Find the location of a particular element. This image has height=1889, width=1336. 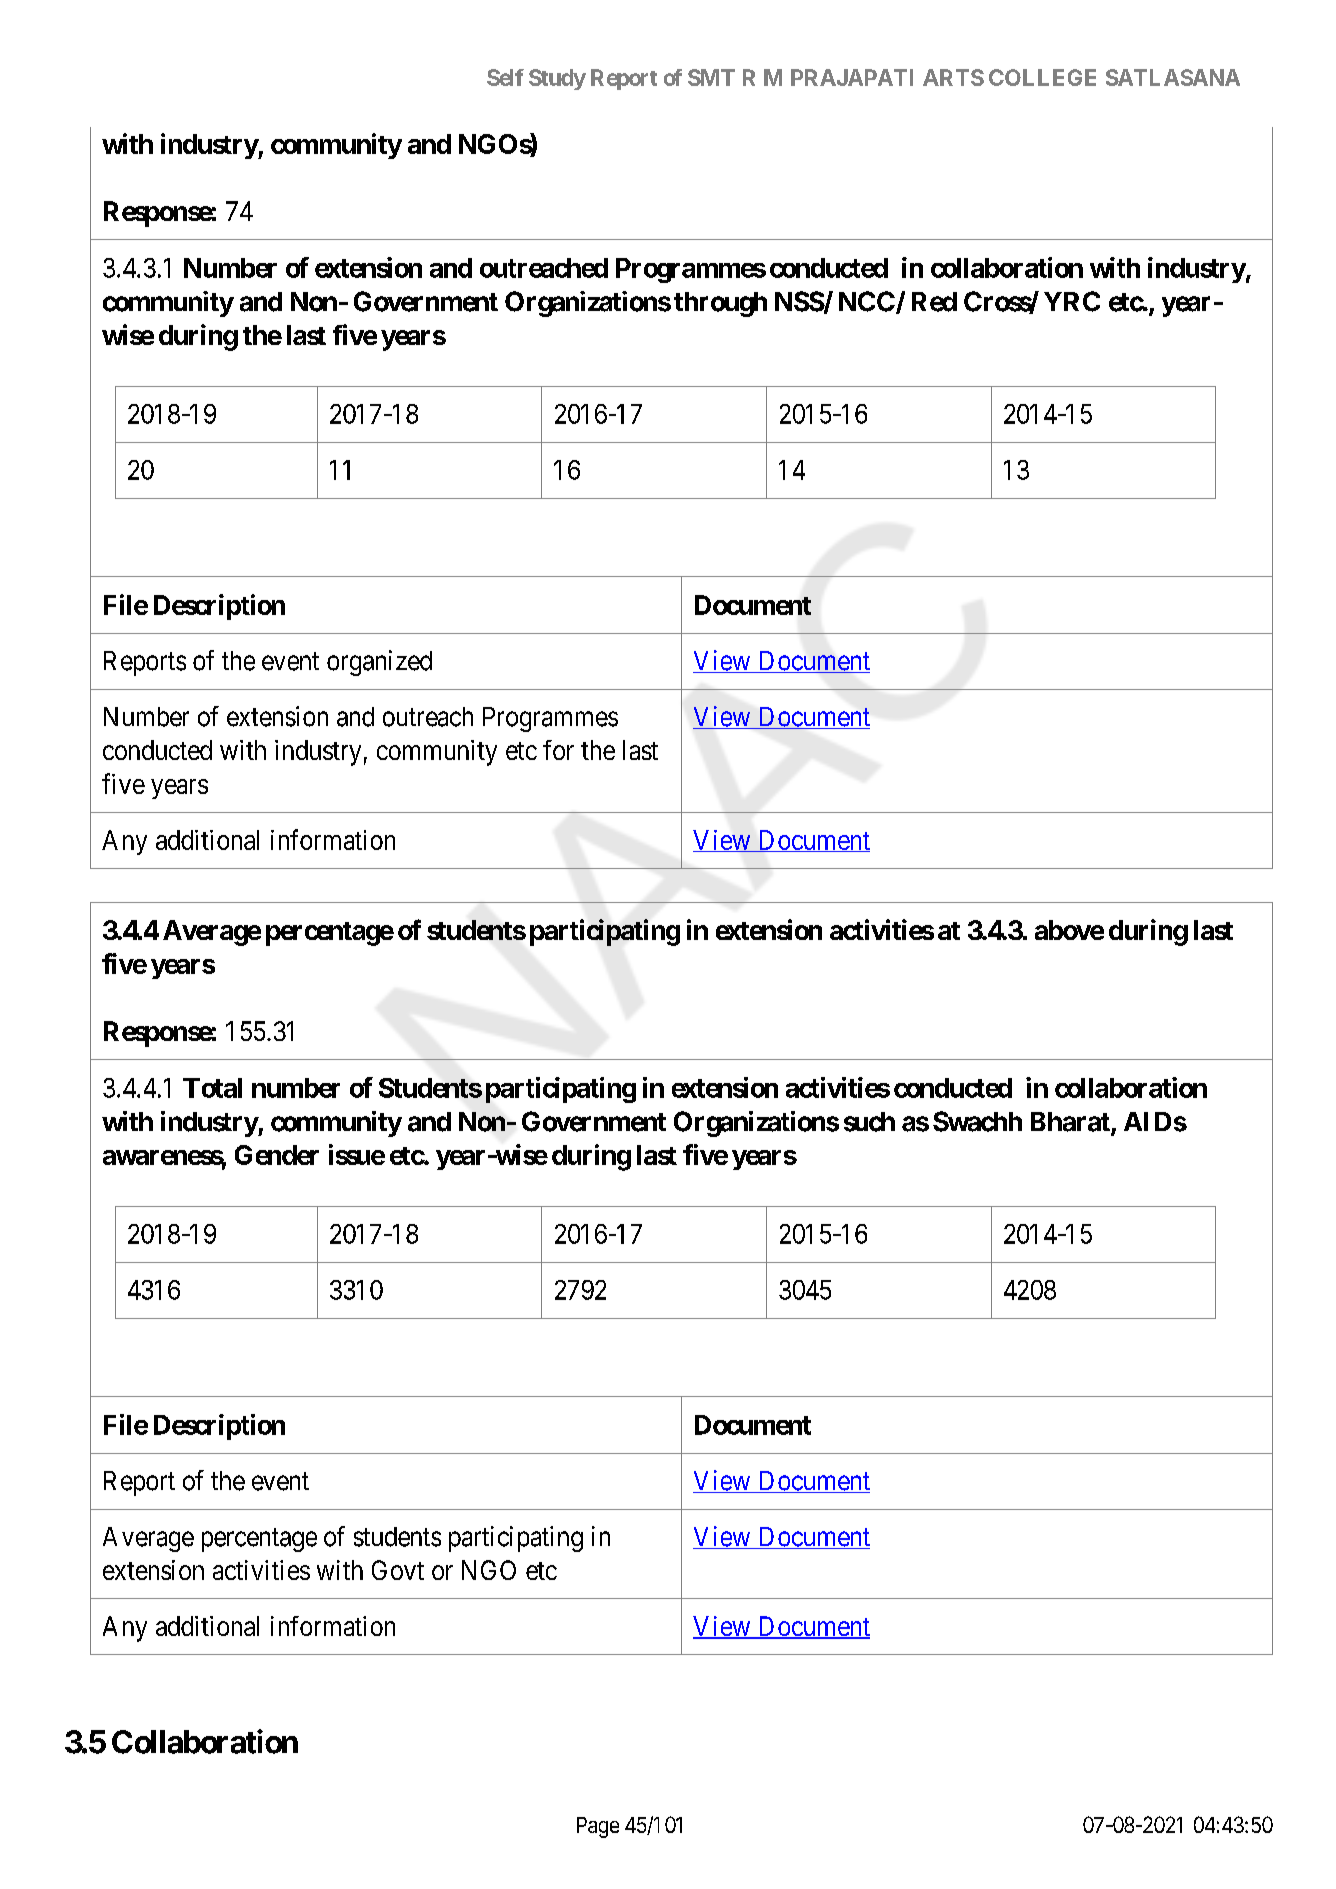

Gender is located at coordinates (277, 1155).
